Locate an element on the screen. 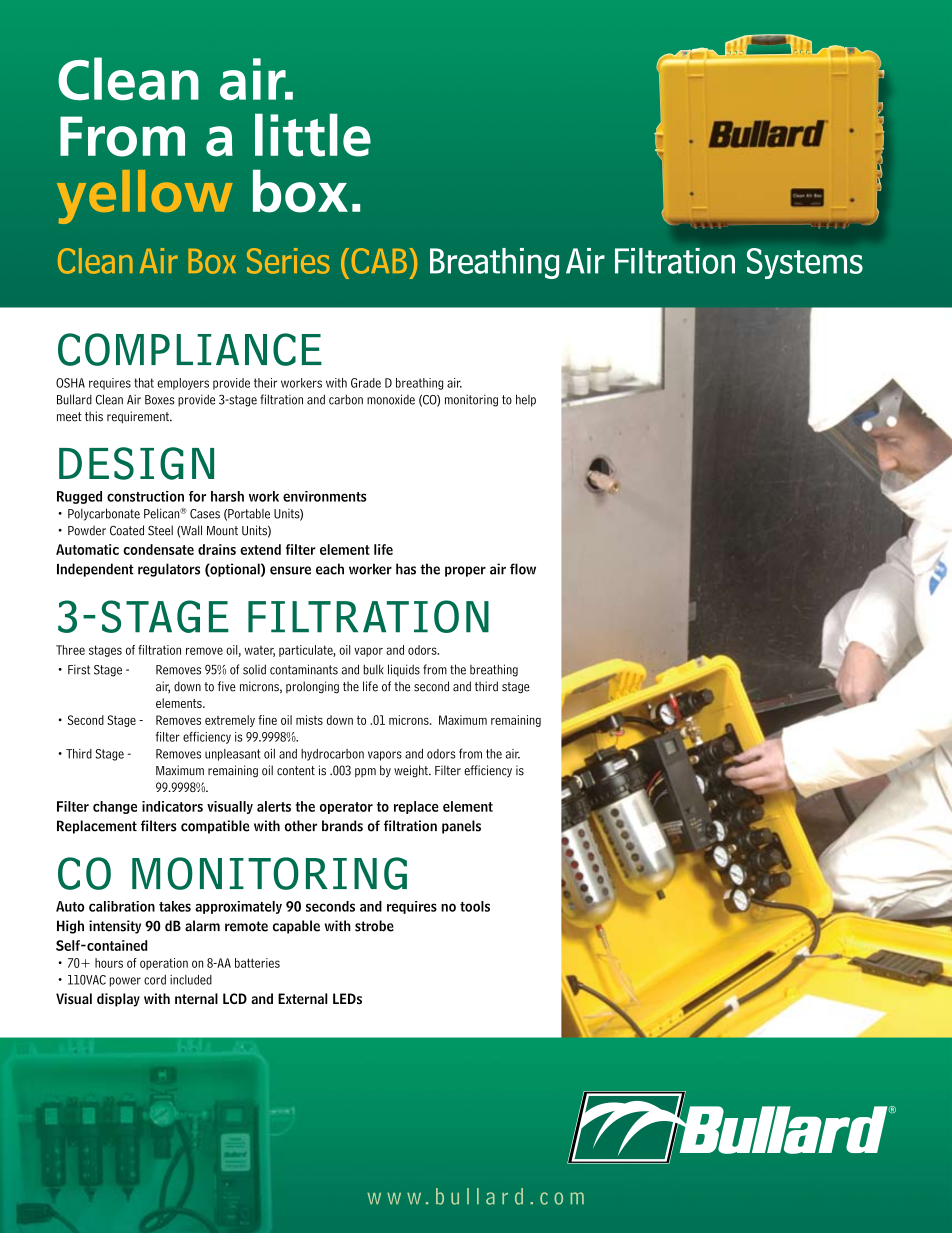  proper is located at coordinates (465, 571).
